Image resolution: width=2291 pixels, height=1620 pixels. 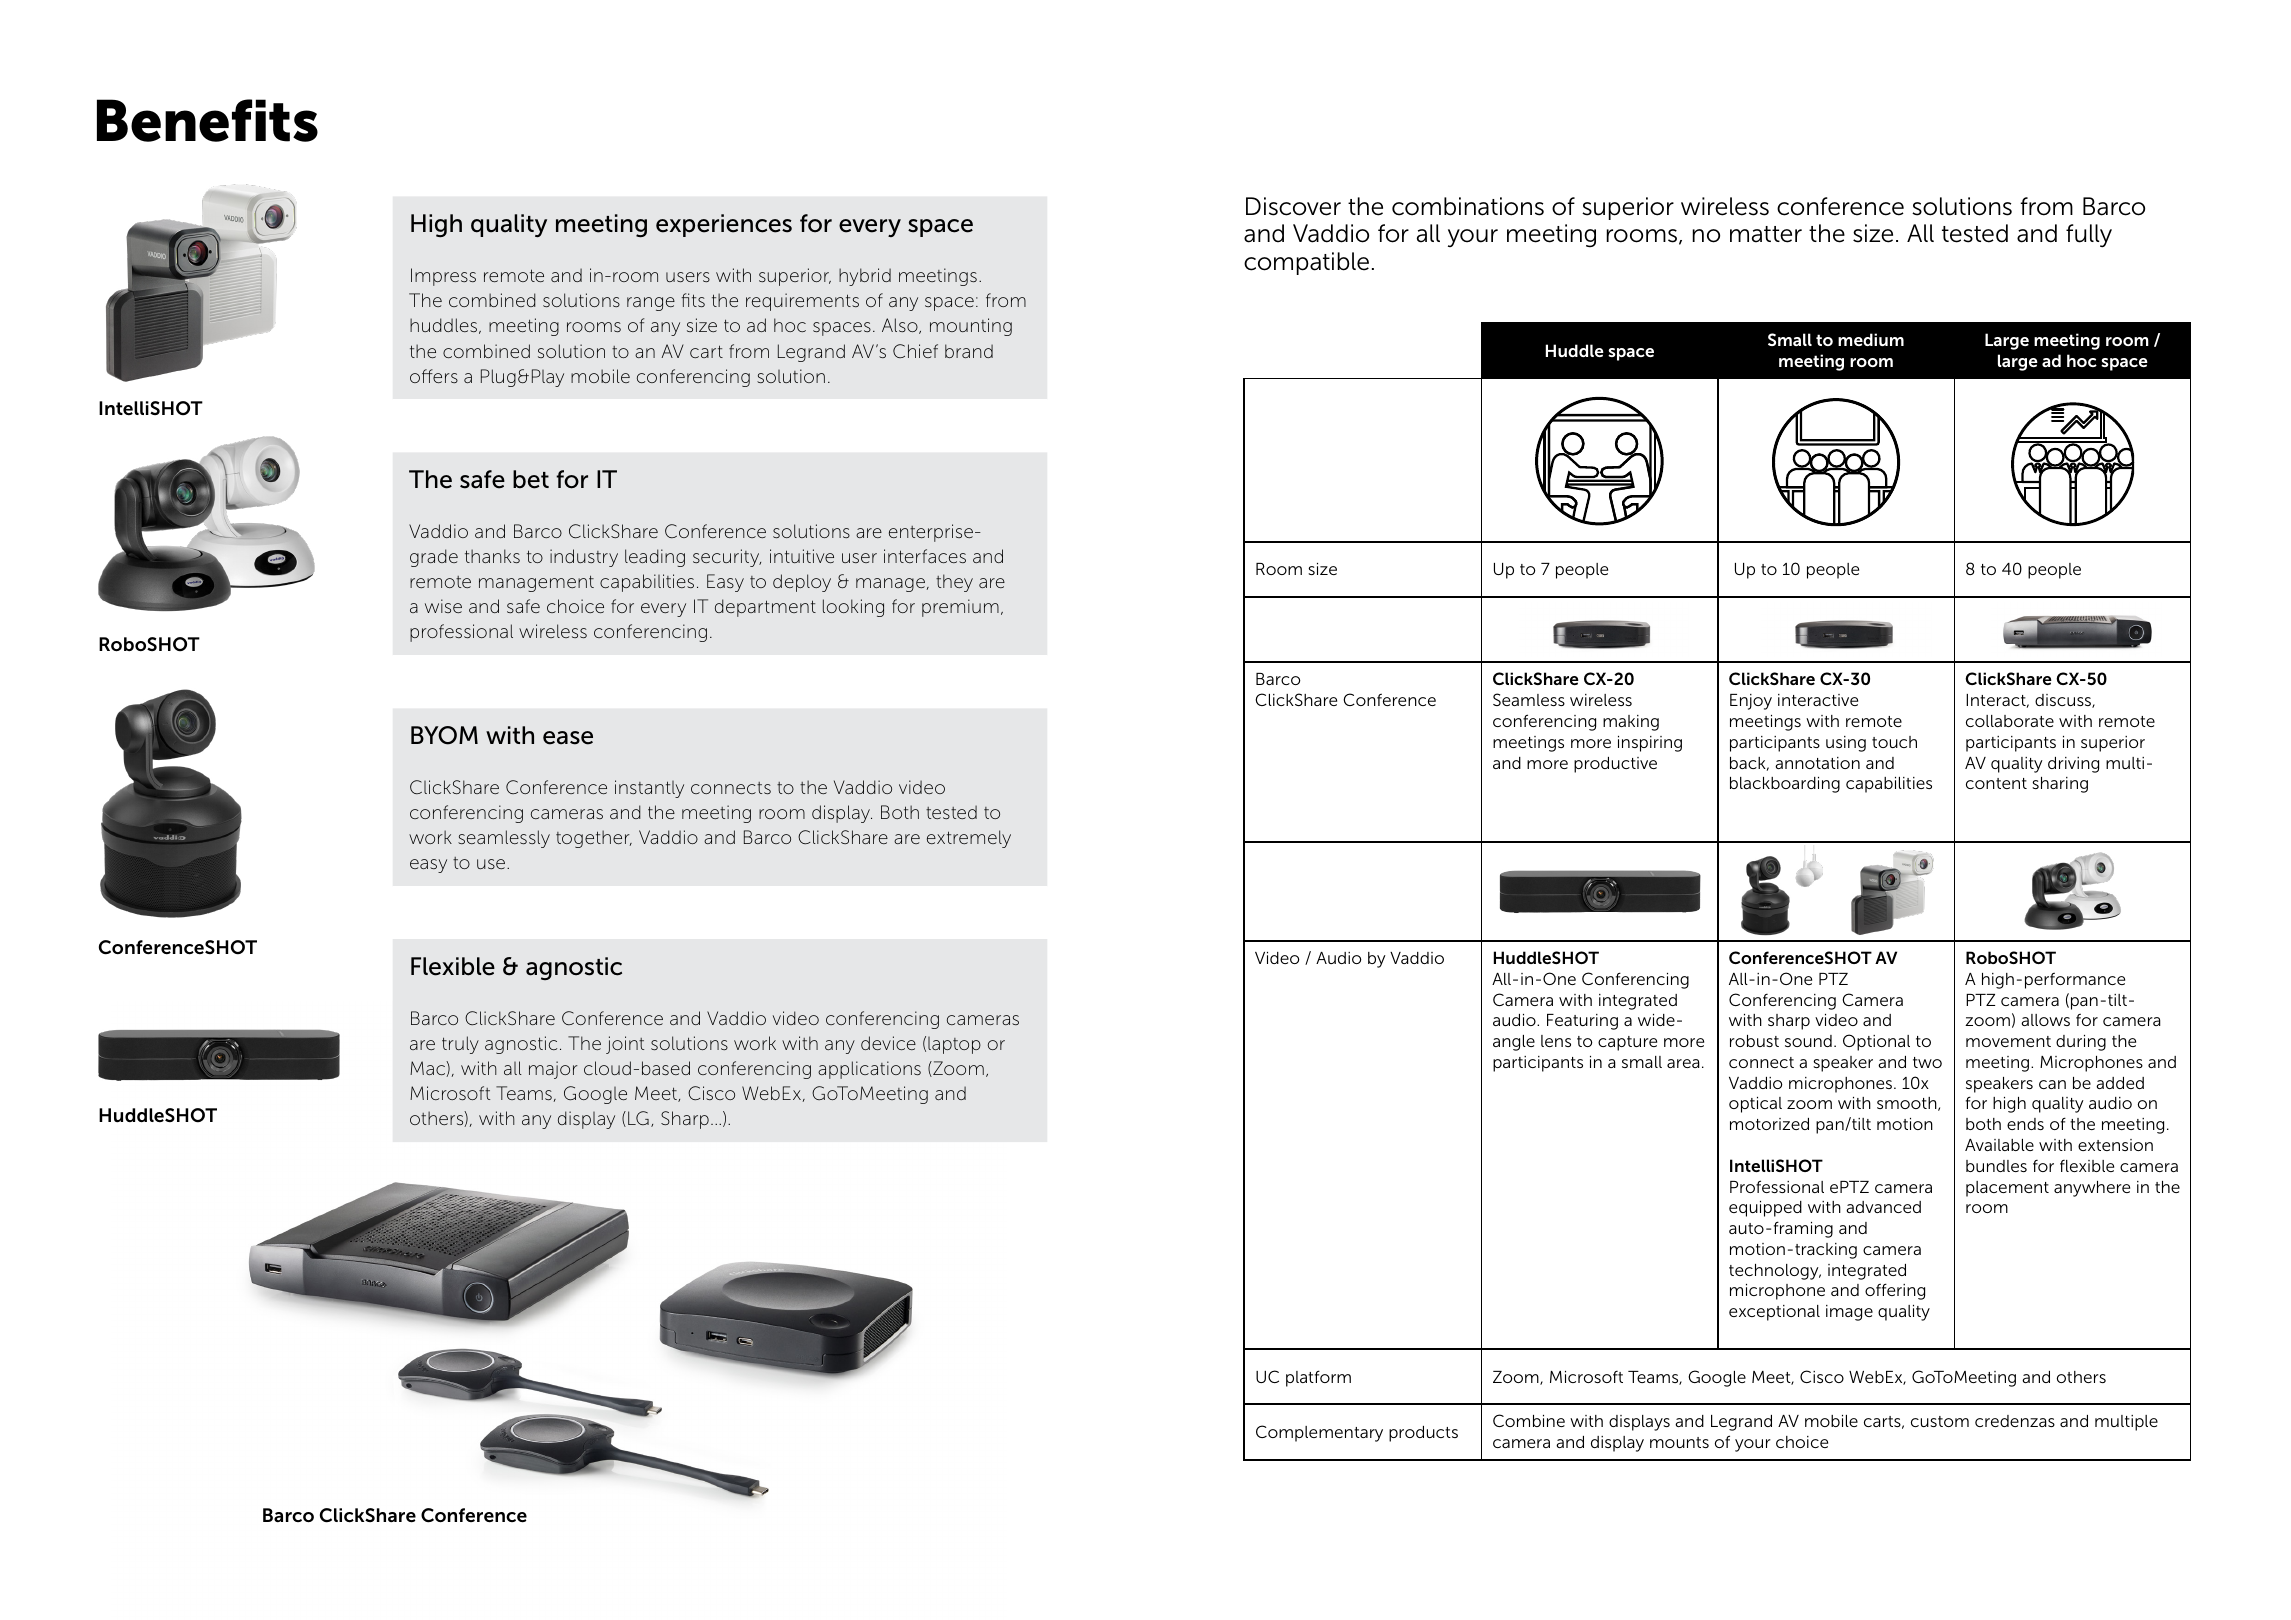 I want to click on smooth, so click(x=1908, y=1104).
